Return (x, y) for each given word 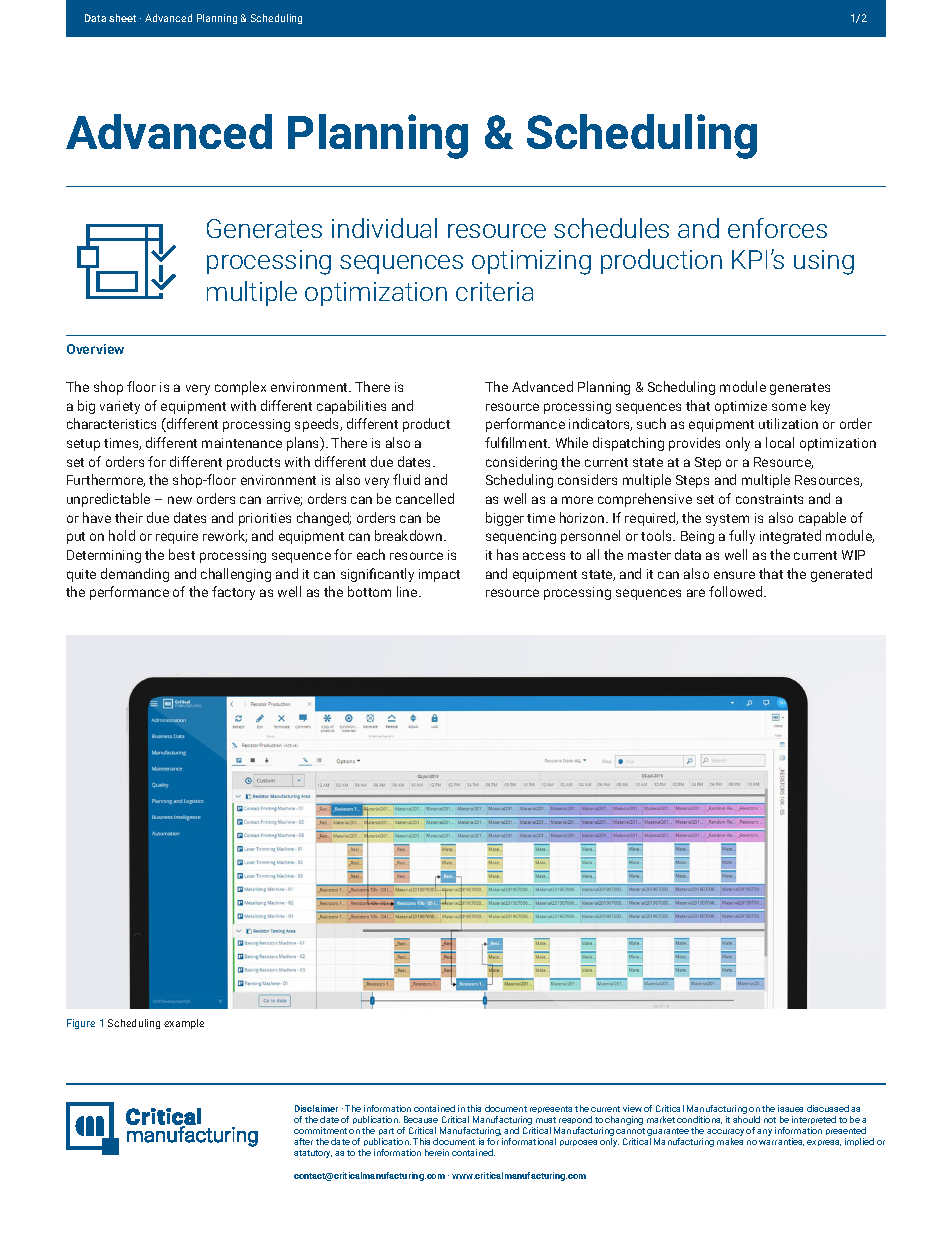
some (789, 407)
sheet (122, 18)
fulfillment (517, 442)
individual (384, 228)
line (408, 591)
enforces (777, 228)
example (184, 1024)
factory (233, 593)
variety (120, 407)
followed (737, 591)
